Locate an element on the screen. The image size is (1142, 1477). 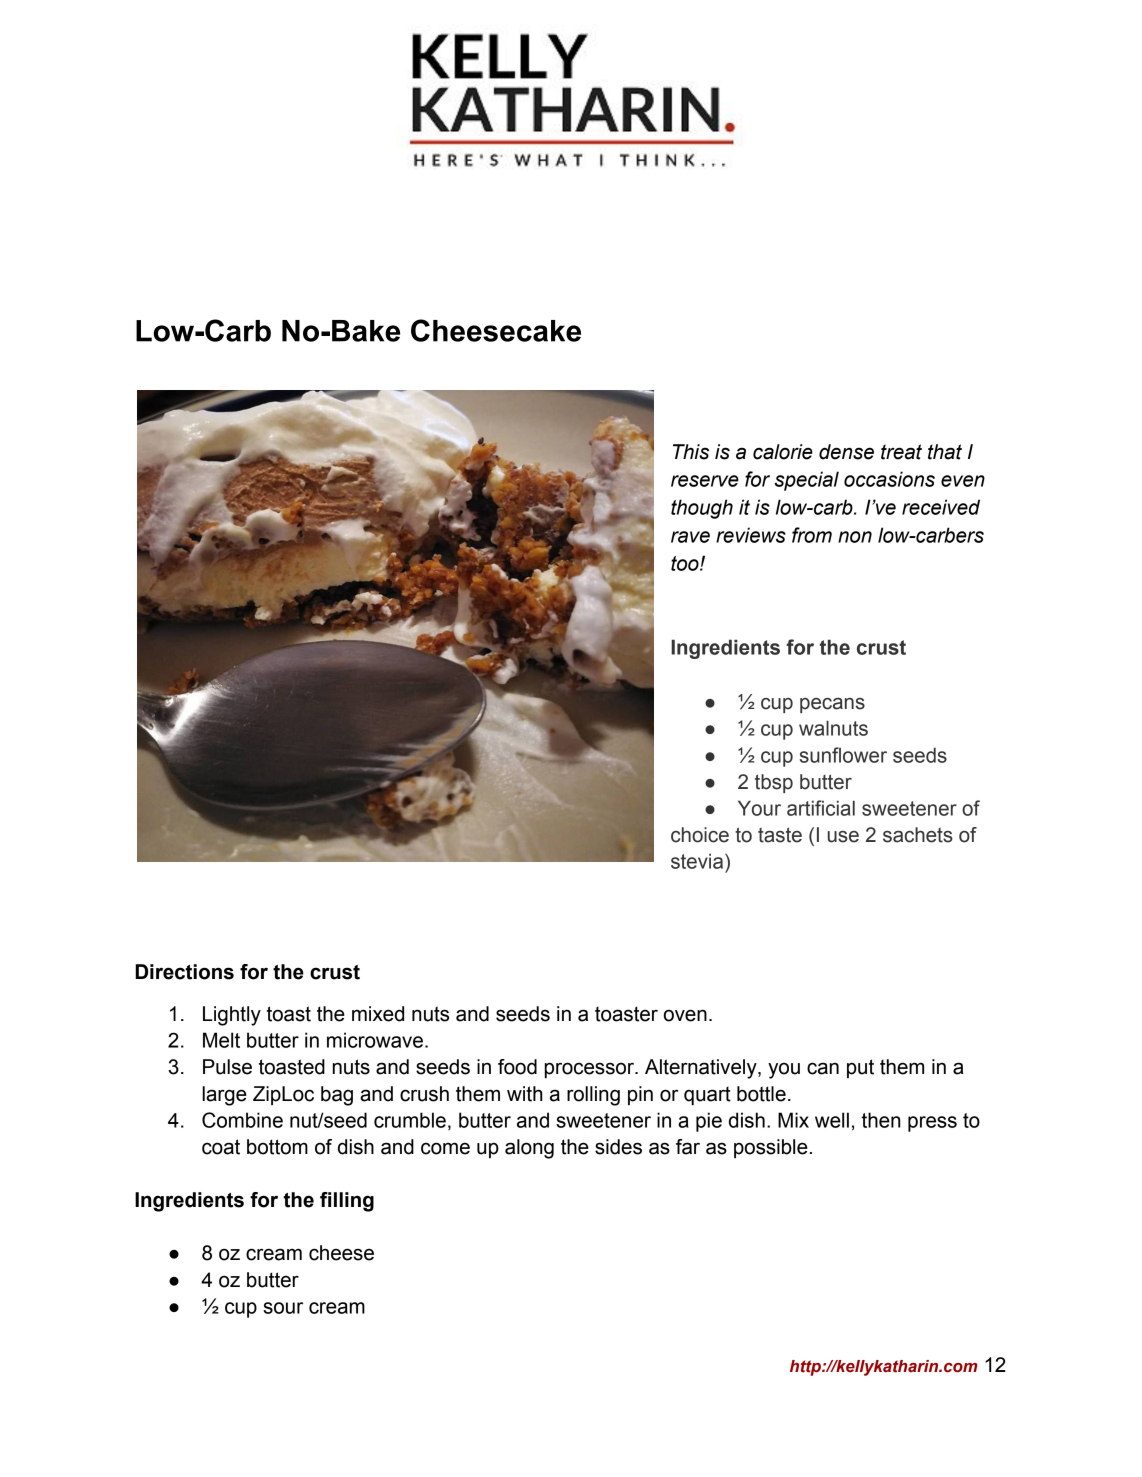
possible is located at coordinates (771, 1148).
